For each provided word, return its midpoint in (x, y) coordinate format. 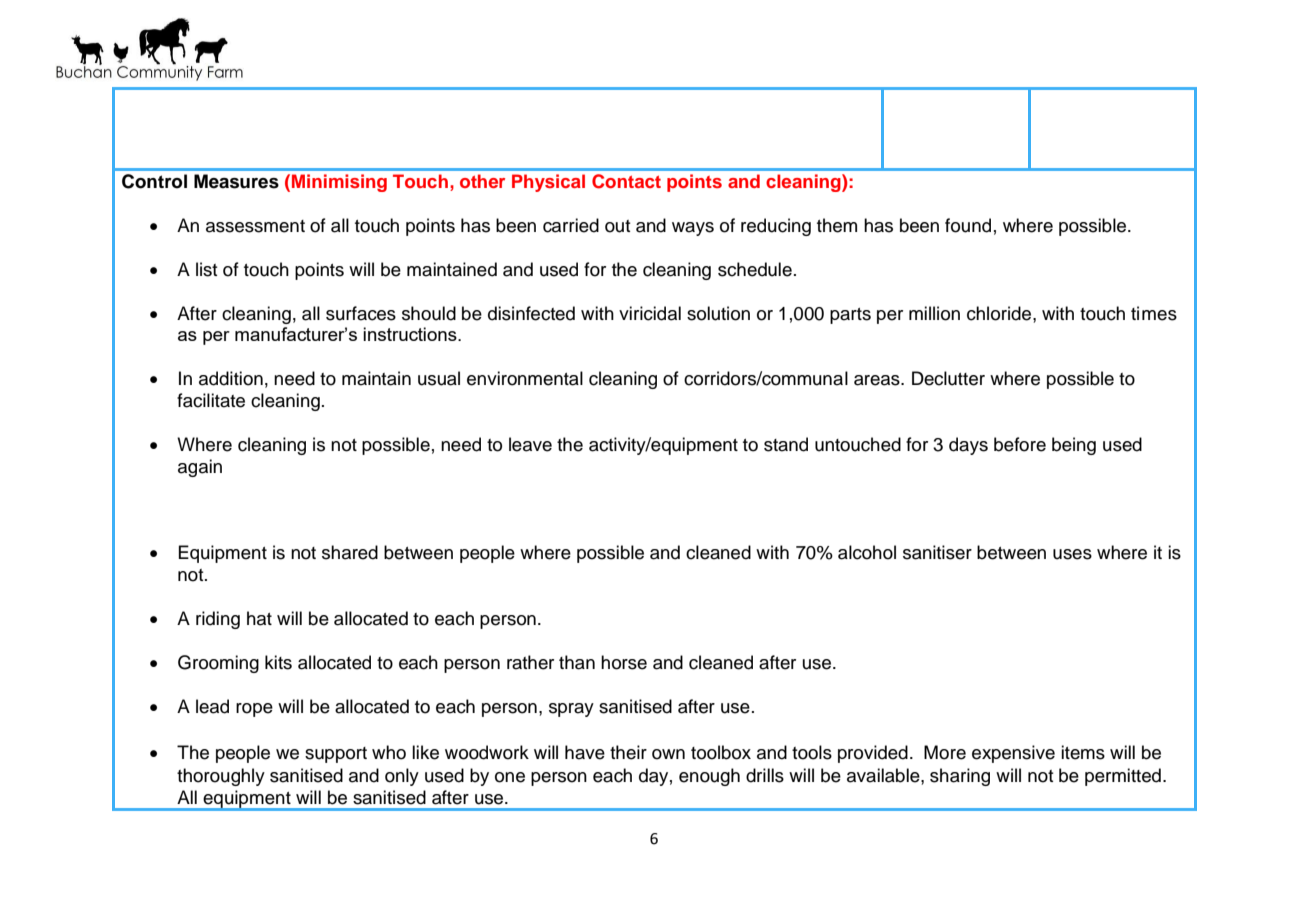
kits (278, 662)
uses (1072, 554)
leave (530, 444)
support (336, 755)
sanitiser (937, 552)
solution (718, 313)
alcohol (867, 552)
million (934, 313)
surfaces (361, 313)
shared (350, 552)
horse (624, 662)
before (1020, 444)
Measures (236, 181)
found (968, 225)
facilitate (211, 400)
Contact (626, 181)
